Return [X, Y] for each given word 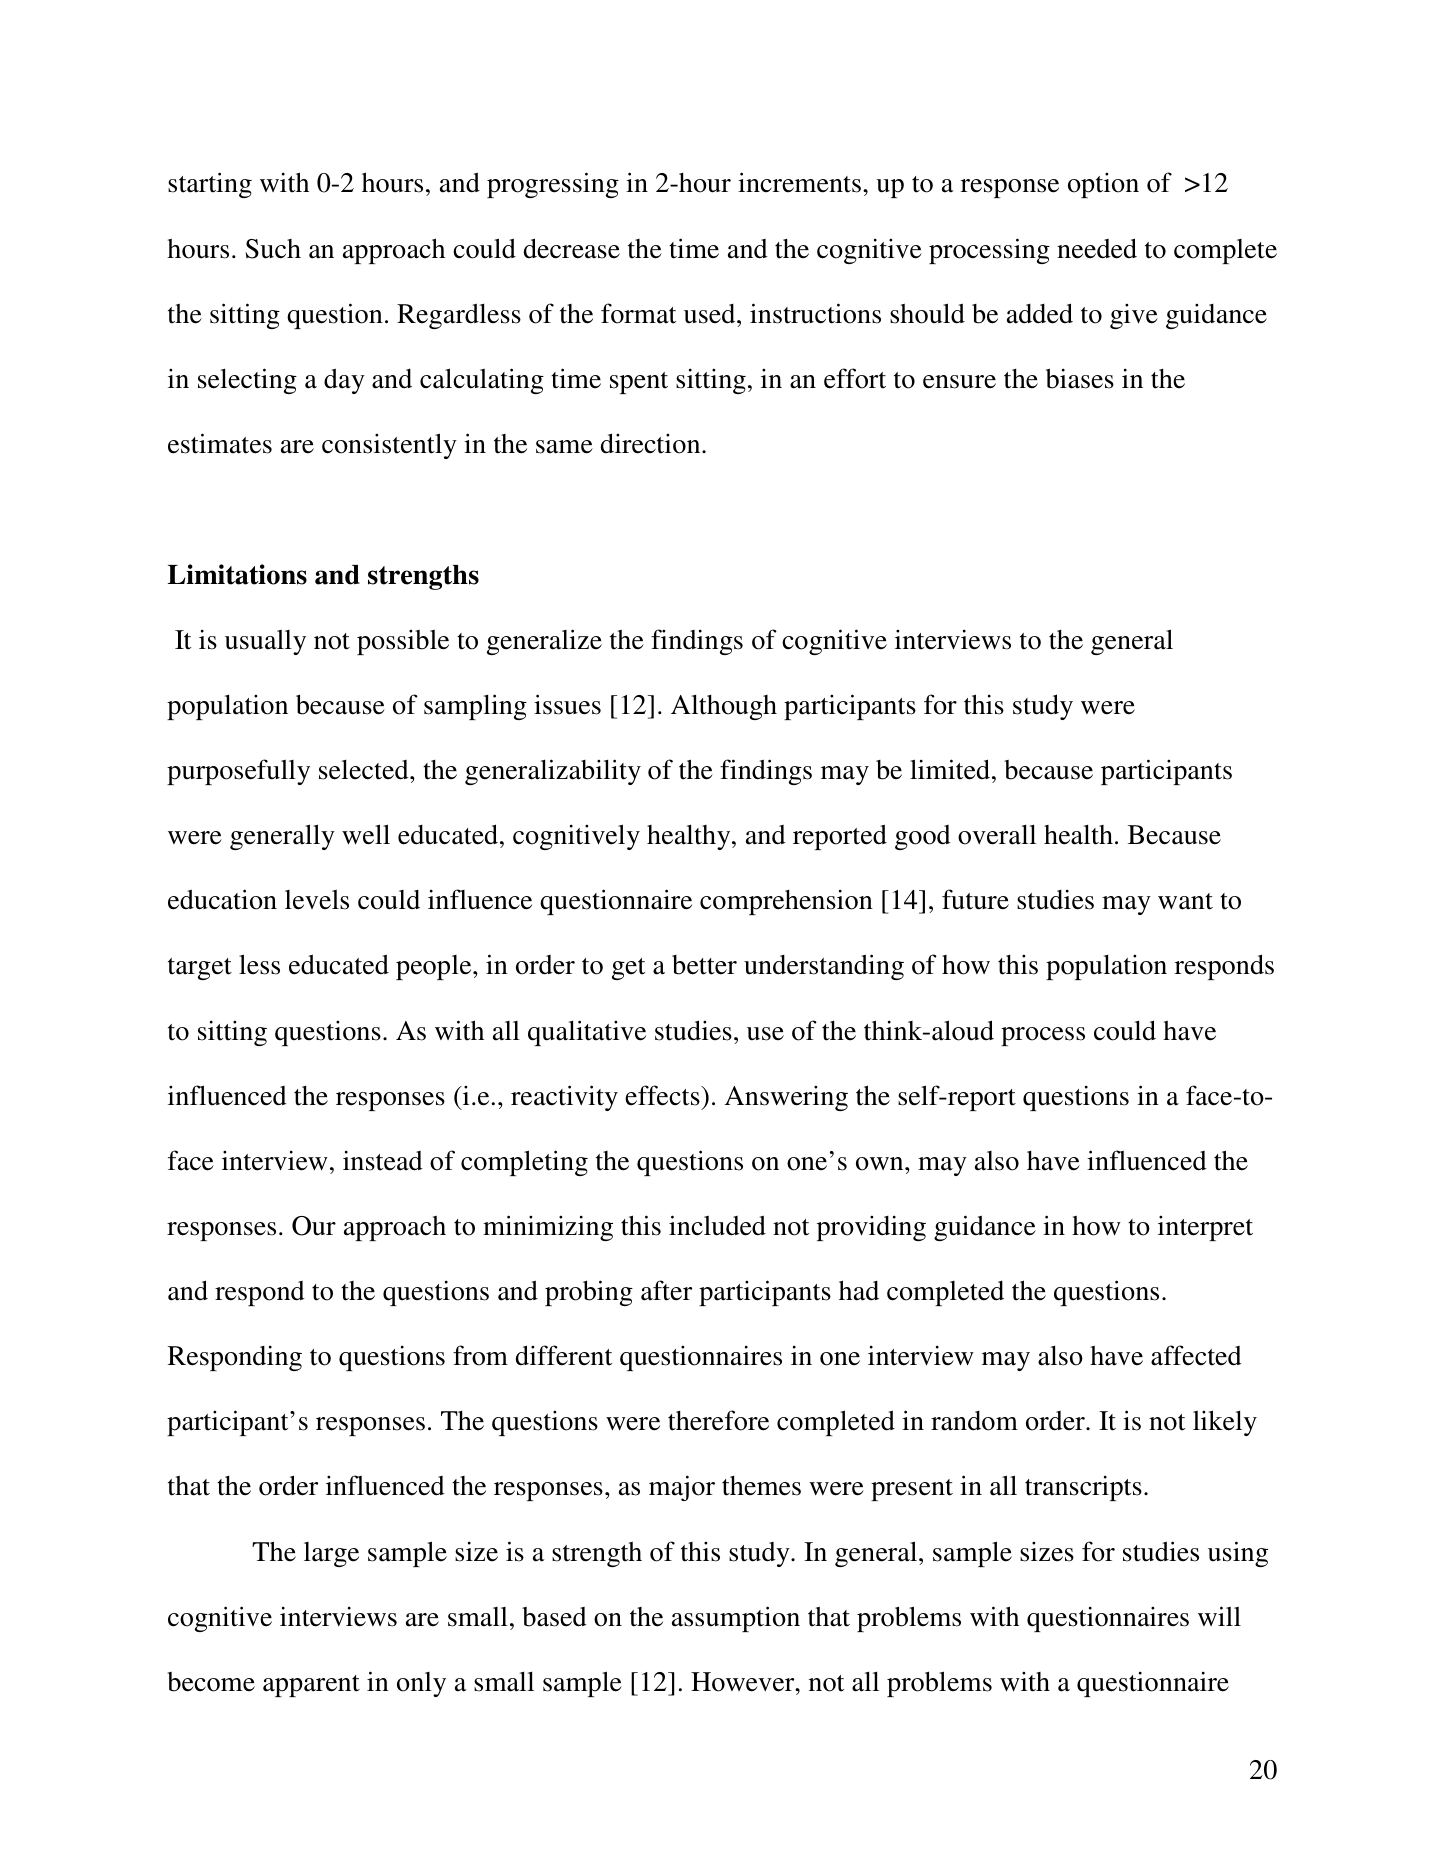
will [1219, 1616]
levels [317, 900]
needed [1097, 248]
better [704, 965]
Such [273, 249]
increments [799, 182]
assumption [736, 1619]
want [1185, 901]
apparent [311, 1686]
